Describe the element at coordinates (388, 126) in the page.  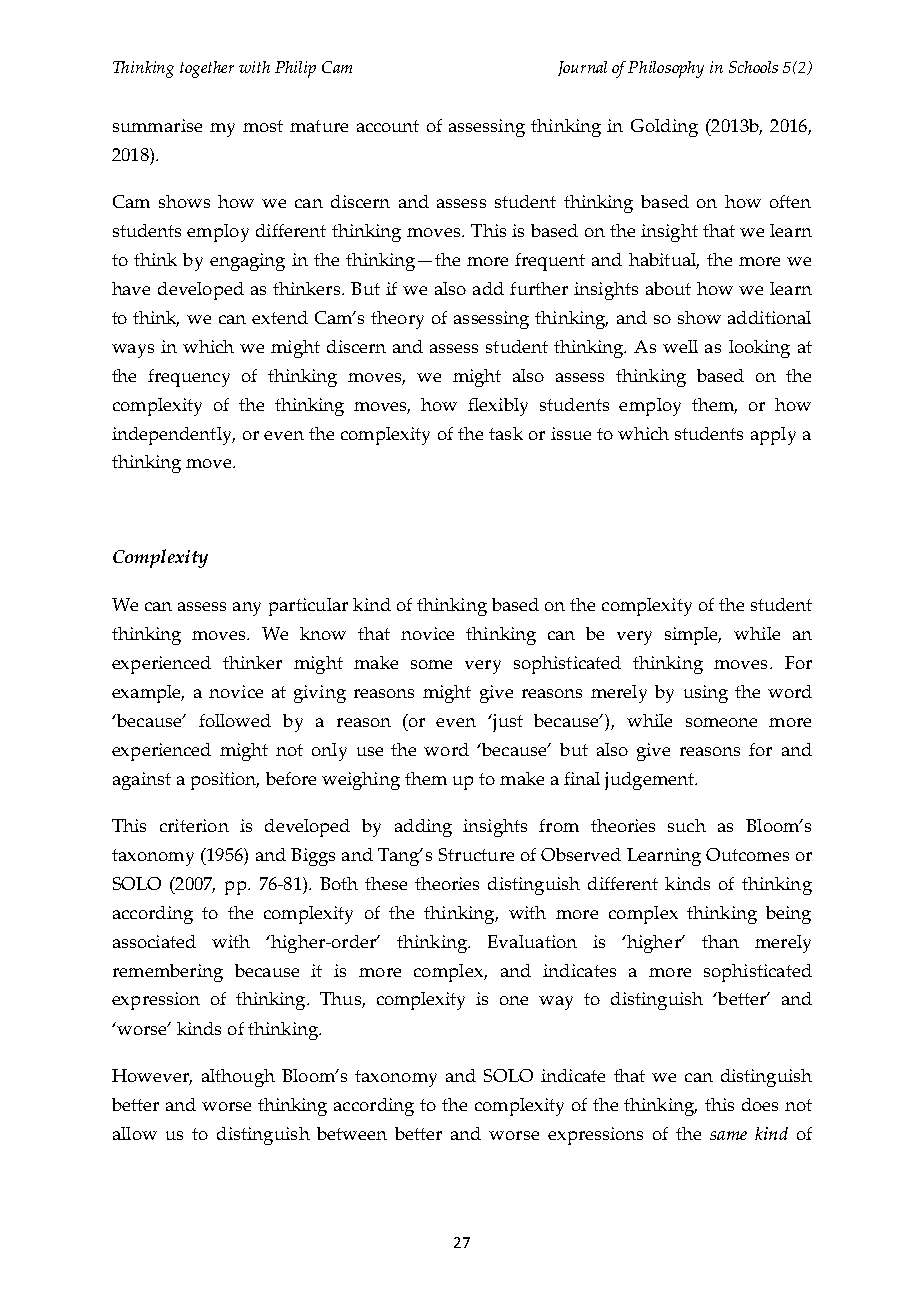
I see `account` at that location.
